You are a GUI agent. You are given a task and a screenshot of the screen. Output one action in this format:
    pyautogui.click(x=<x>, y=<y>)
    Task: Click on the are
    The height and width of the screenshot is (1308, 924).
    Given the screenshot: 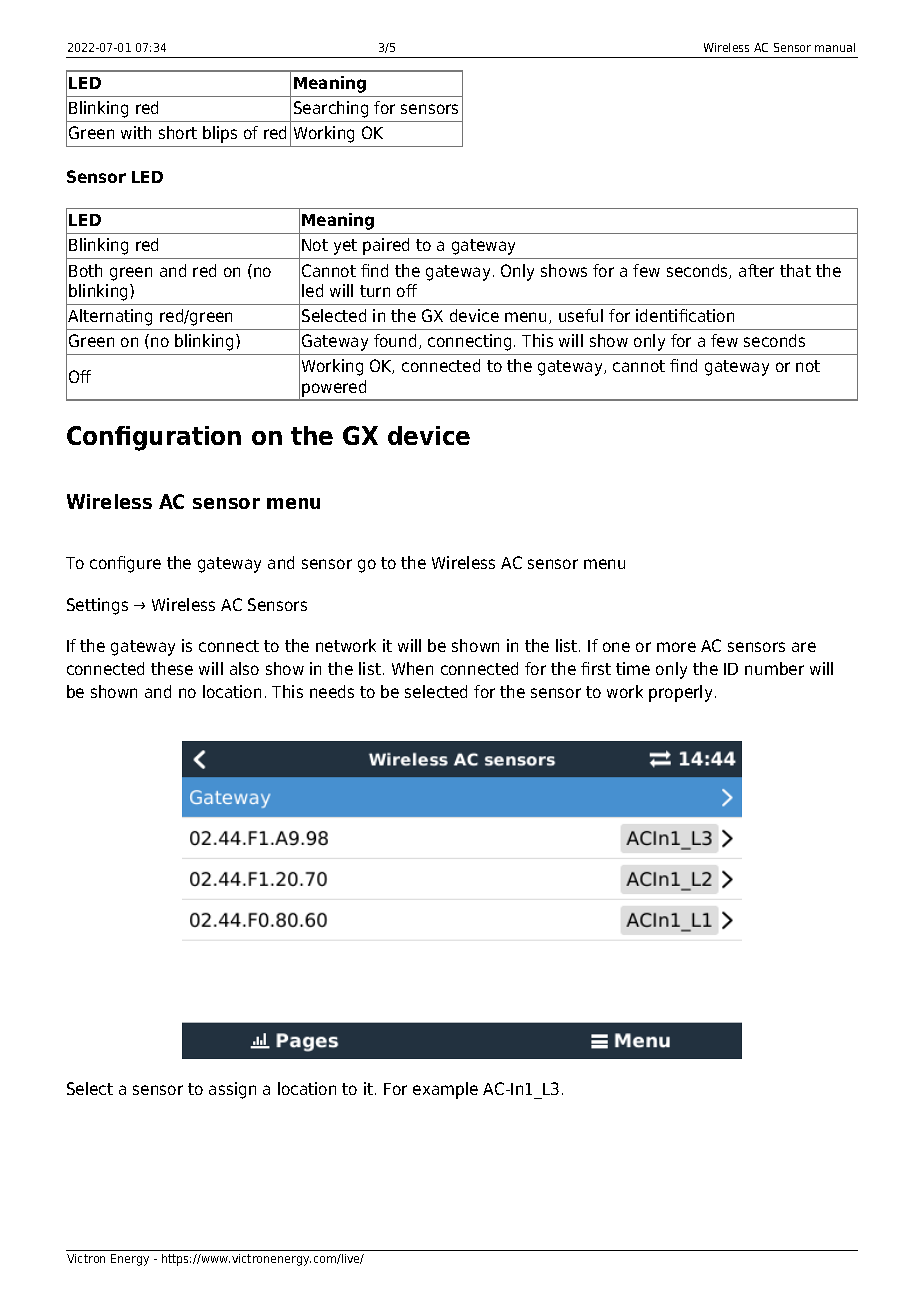 What is the action you would take?
    pyautogui.click(x=804, y=647)
